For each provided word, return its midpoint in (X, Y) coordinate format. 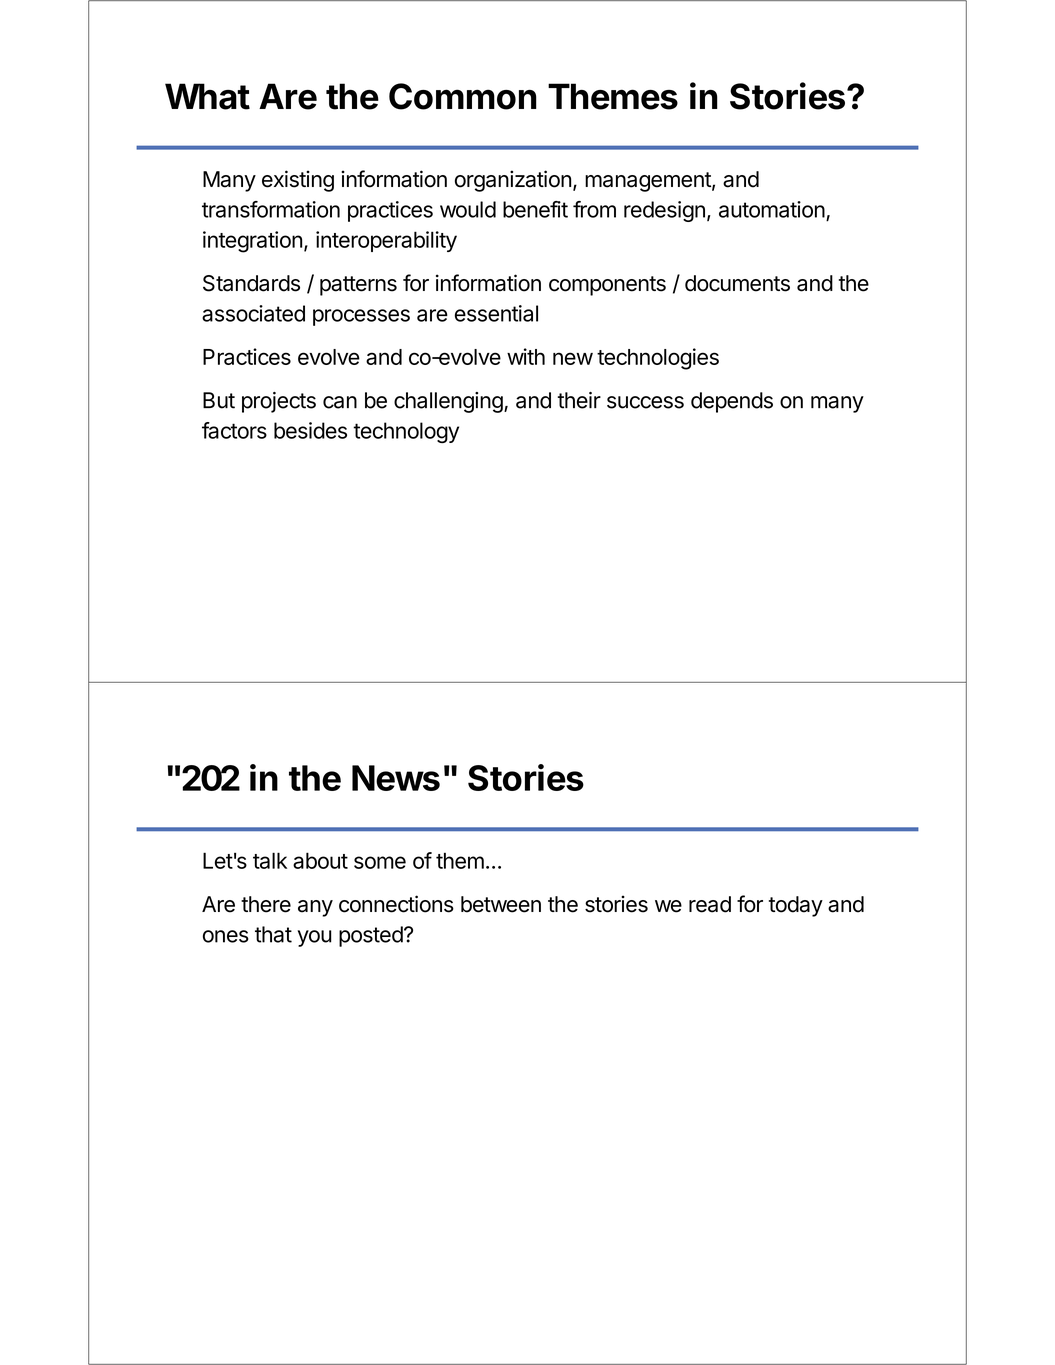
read (710, 904)
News (396, 778)
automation (772, 209)
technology (406, 432)
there (266, 904)
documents (737, 283)
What (207, 96)
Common (463, 96)
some (380, 862)
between (501, 904)
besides (310, 430)
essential (496, 313)
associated (253, 313)
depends (732, 402)
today (796, 906)
